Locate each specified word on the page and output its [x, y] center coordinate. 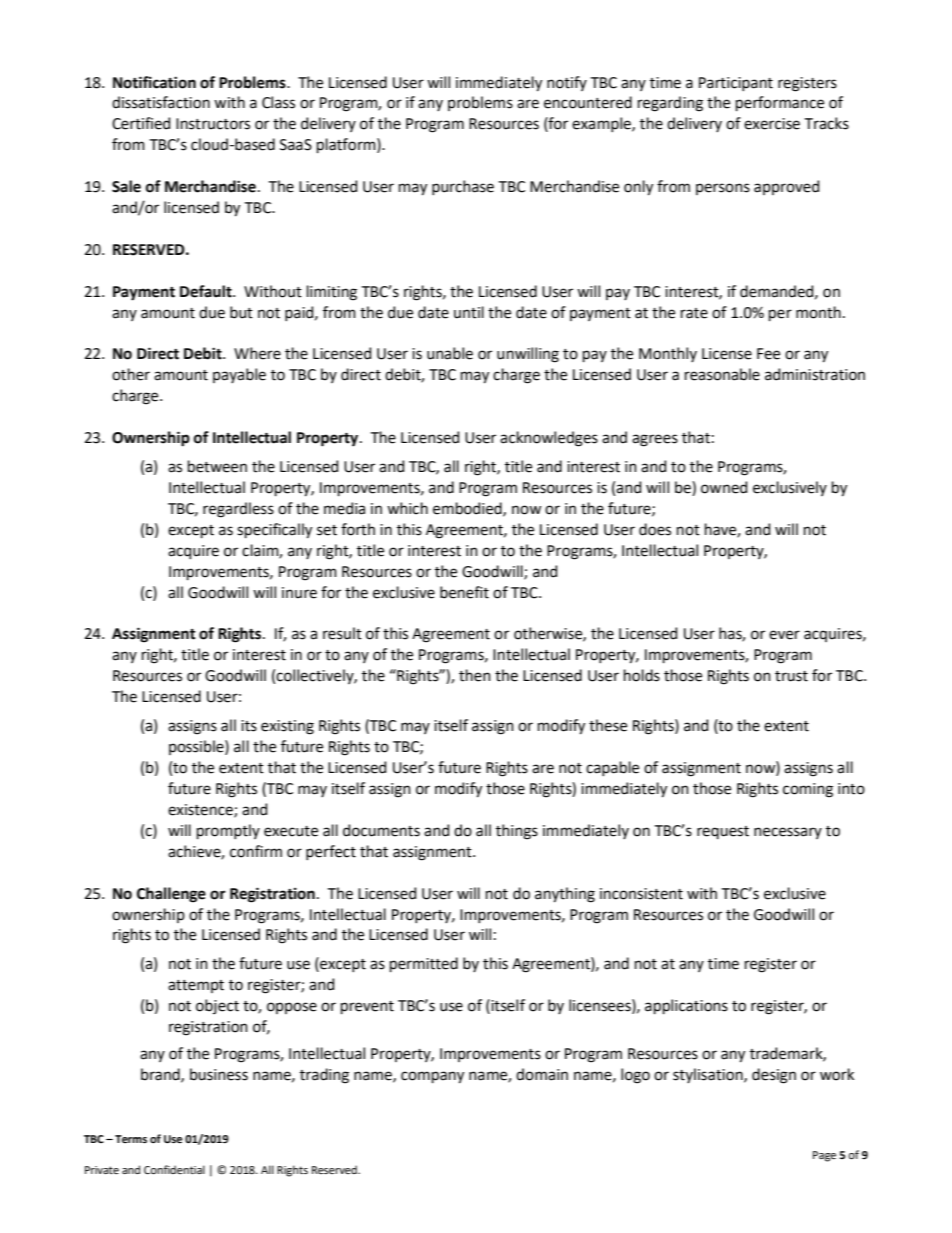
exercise [772, 124]
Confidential [174, 1169]
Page [824, 1156]
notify [567, 83]
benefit [464, 592]
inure [299, 593]
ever [784, 635]
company [432, 1077]
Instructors [213, 124]
